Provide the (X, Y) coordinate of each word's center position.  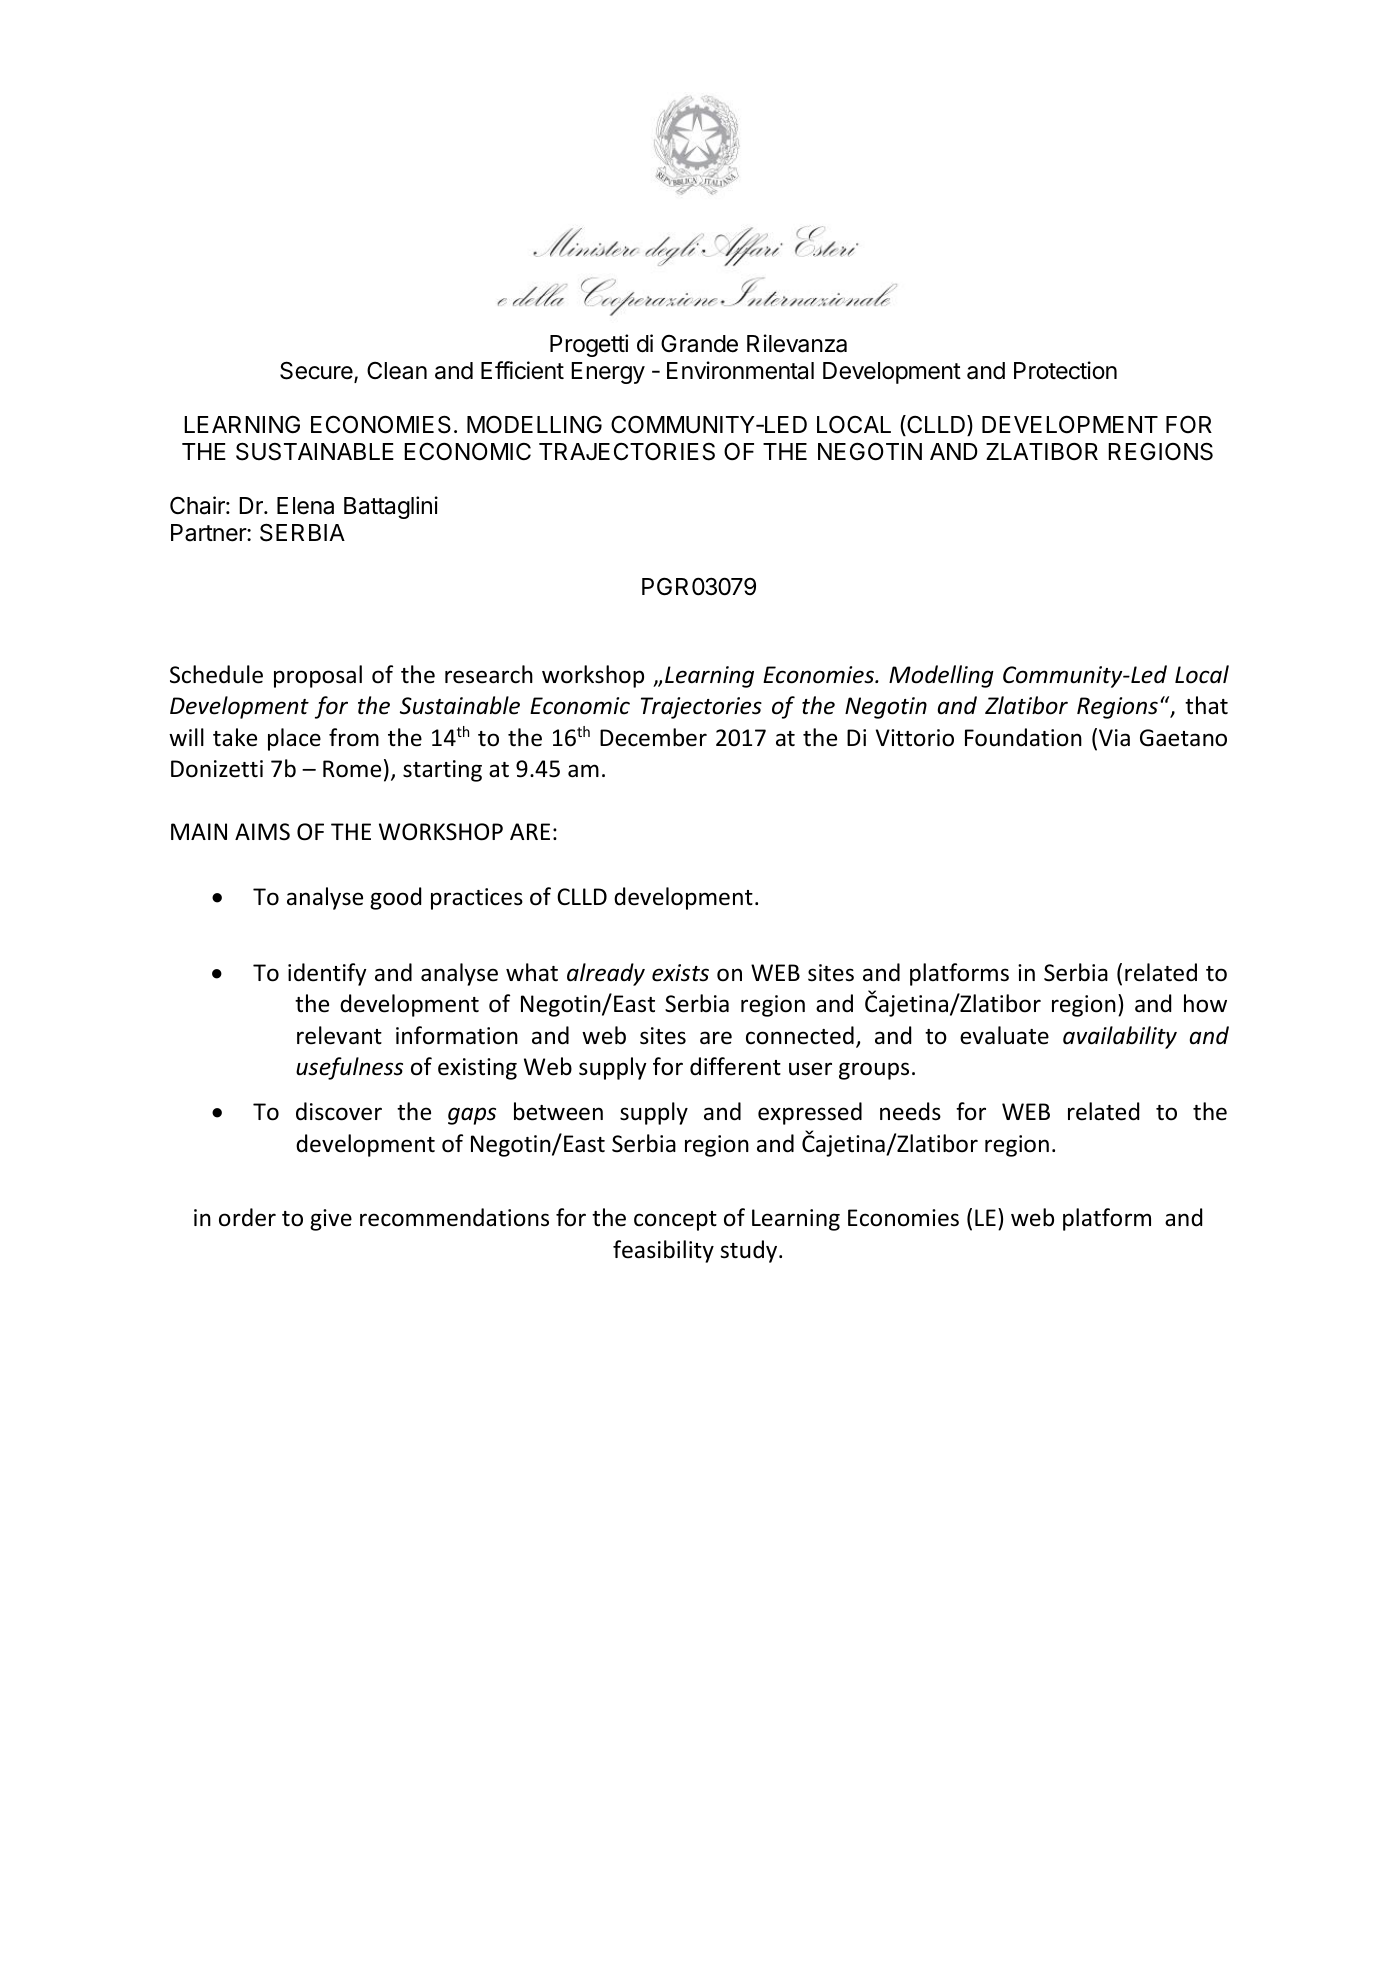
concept (675, 1221)
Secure (317, 371)
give (331, 1220)
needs (910, 1111)
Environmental (740, 370)
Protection (1065, 370)
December (653, 737)
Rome (352, 769)
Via (1114, 738)
